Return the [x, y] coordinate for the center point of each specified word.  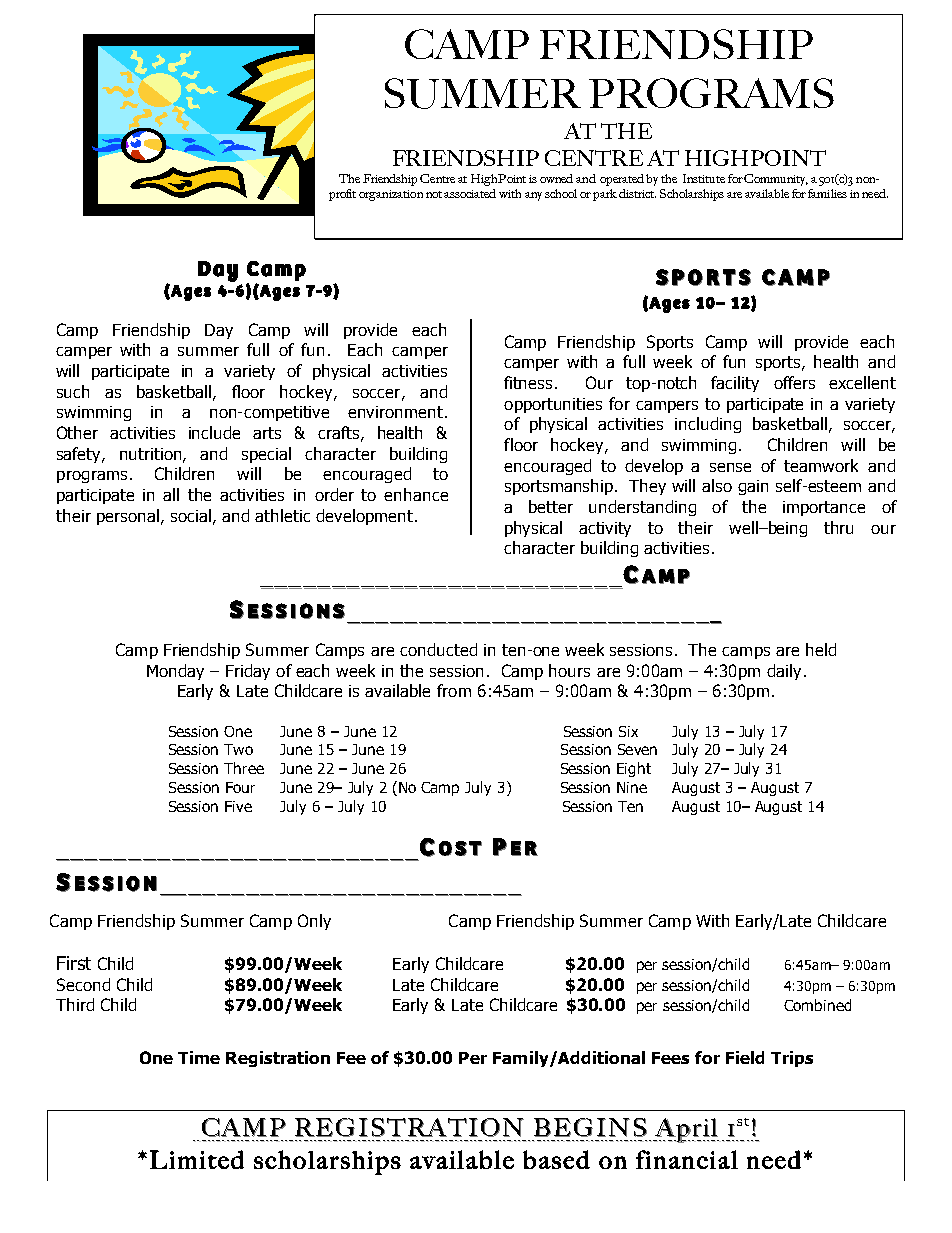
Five [238, 806]
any [533, 196]
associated [470, 193]
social [191, 515]
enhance [416, 494]
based [556, 1159]
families [827, 193]
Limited [197, 1159]
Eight [634, 769]
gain [753, 487]
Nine [632, 787]
